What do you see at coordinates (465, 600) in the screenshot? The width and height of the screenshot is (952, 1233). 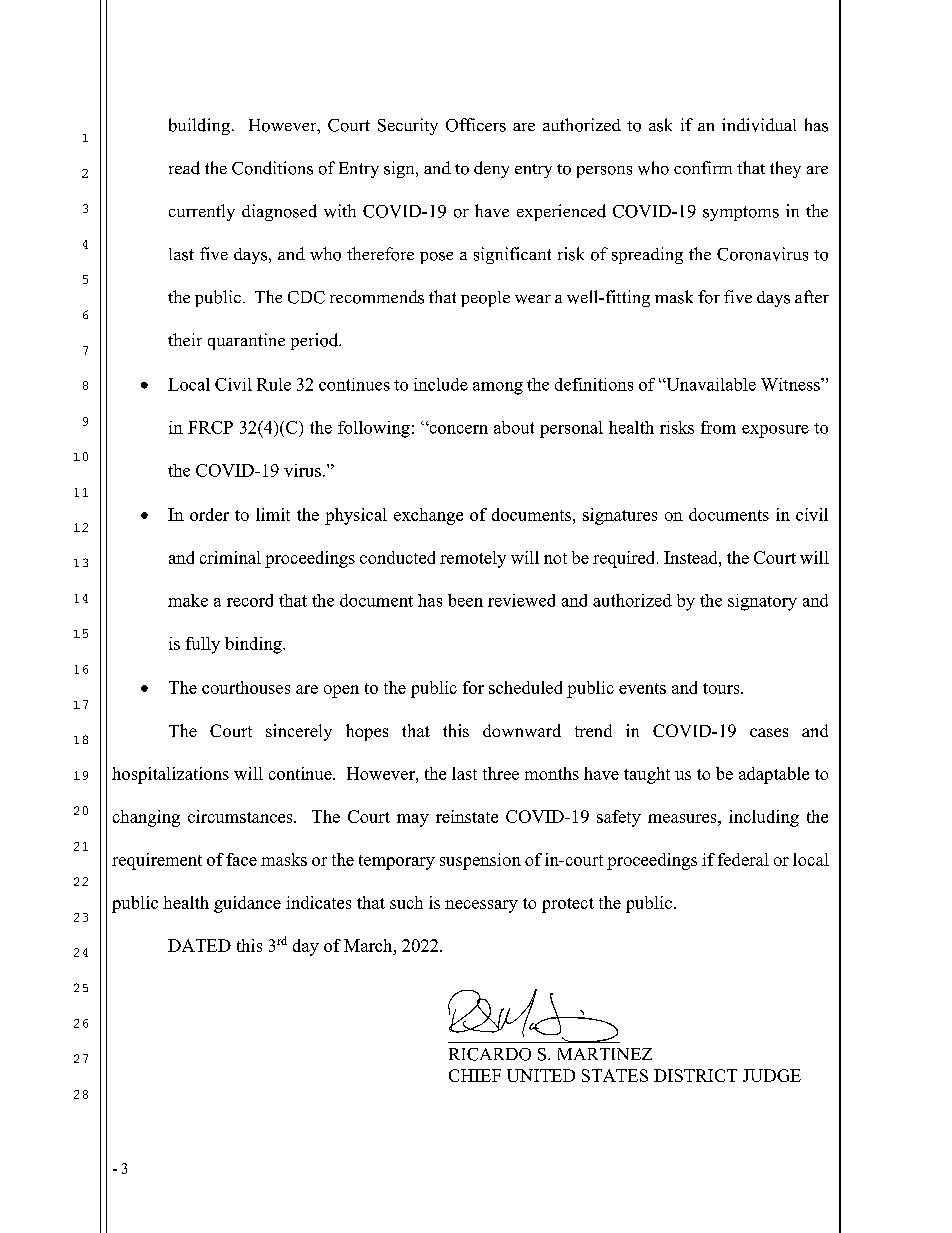 I see `been` at bounding box center [465, 600].
